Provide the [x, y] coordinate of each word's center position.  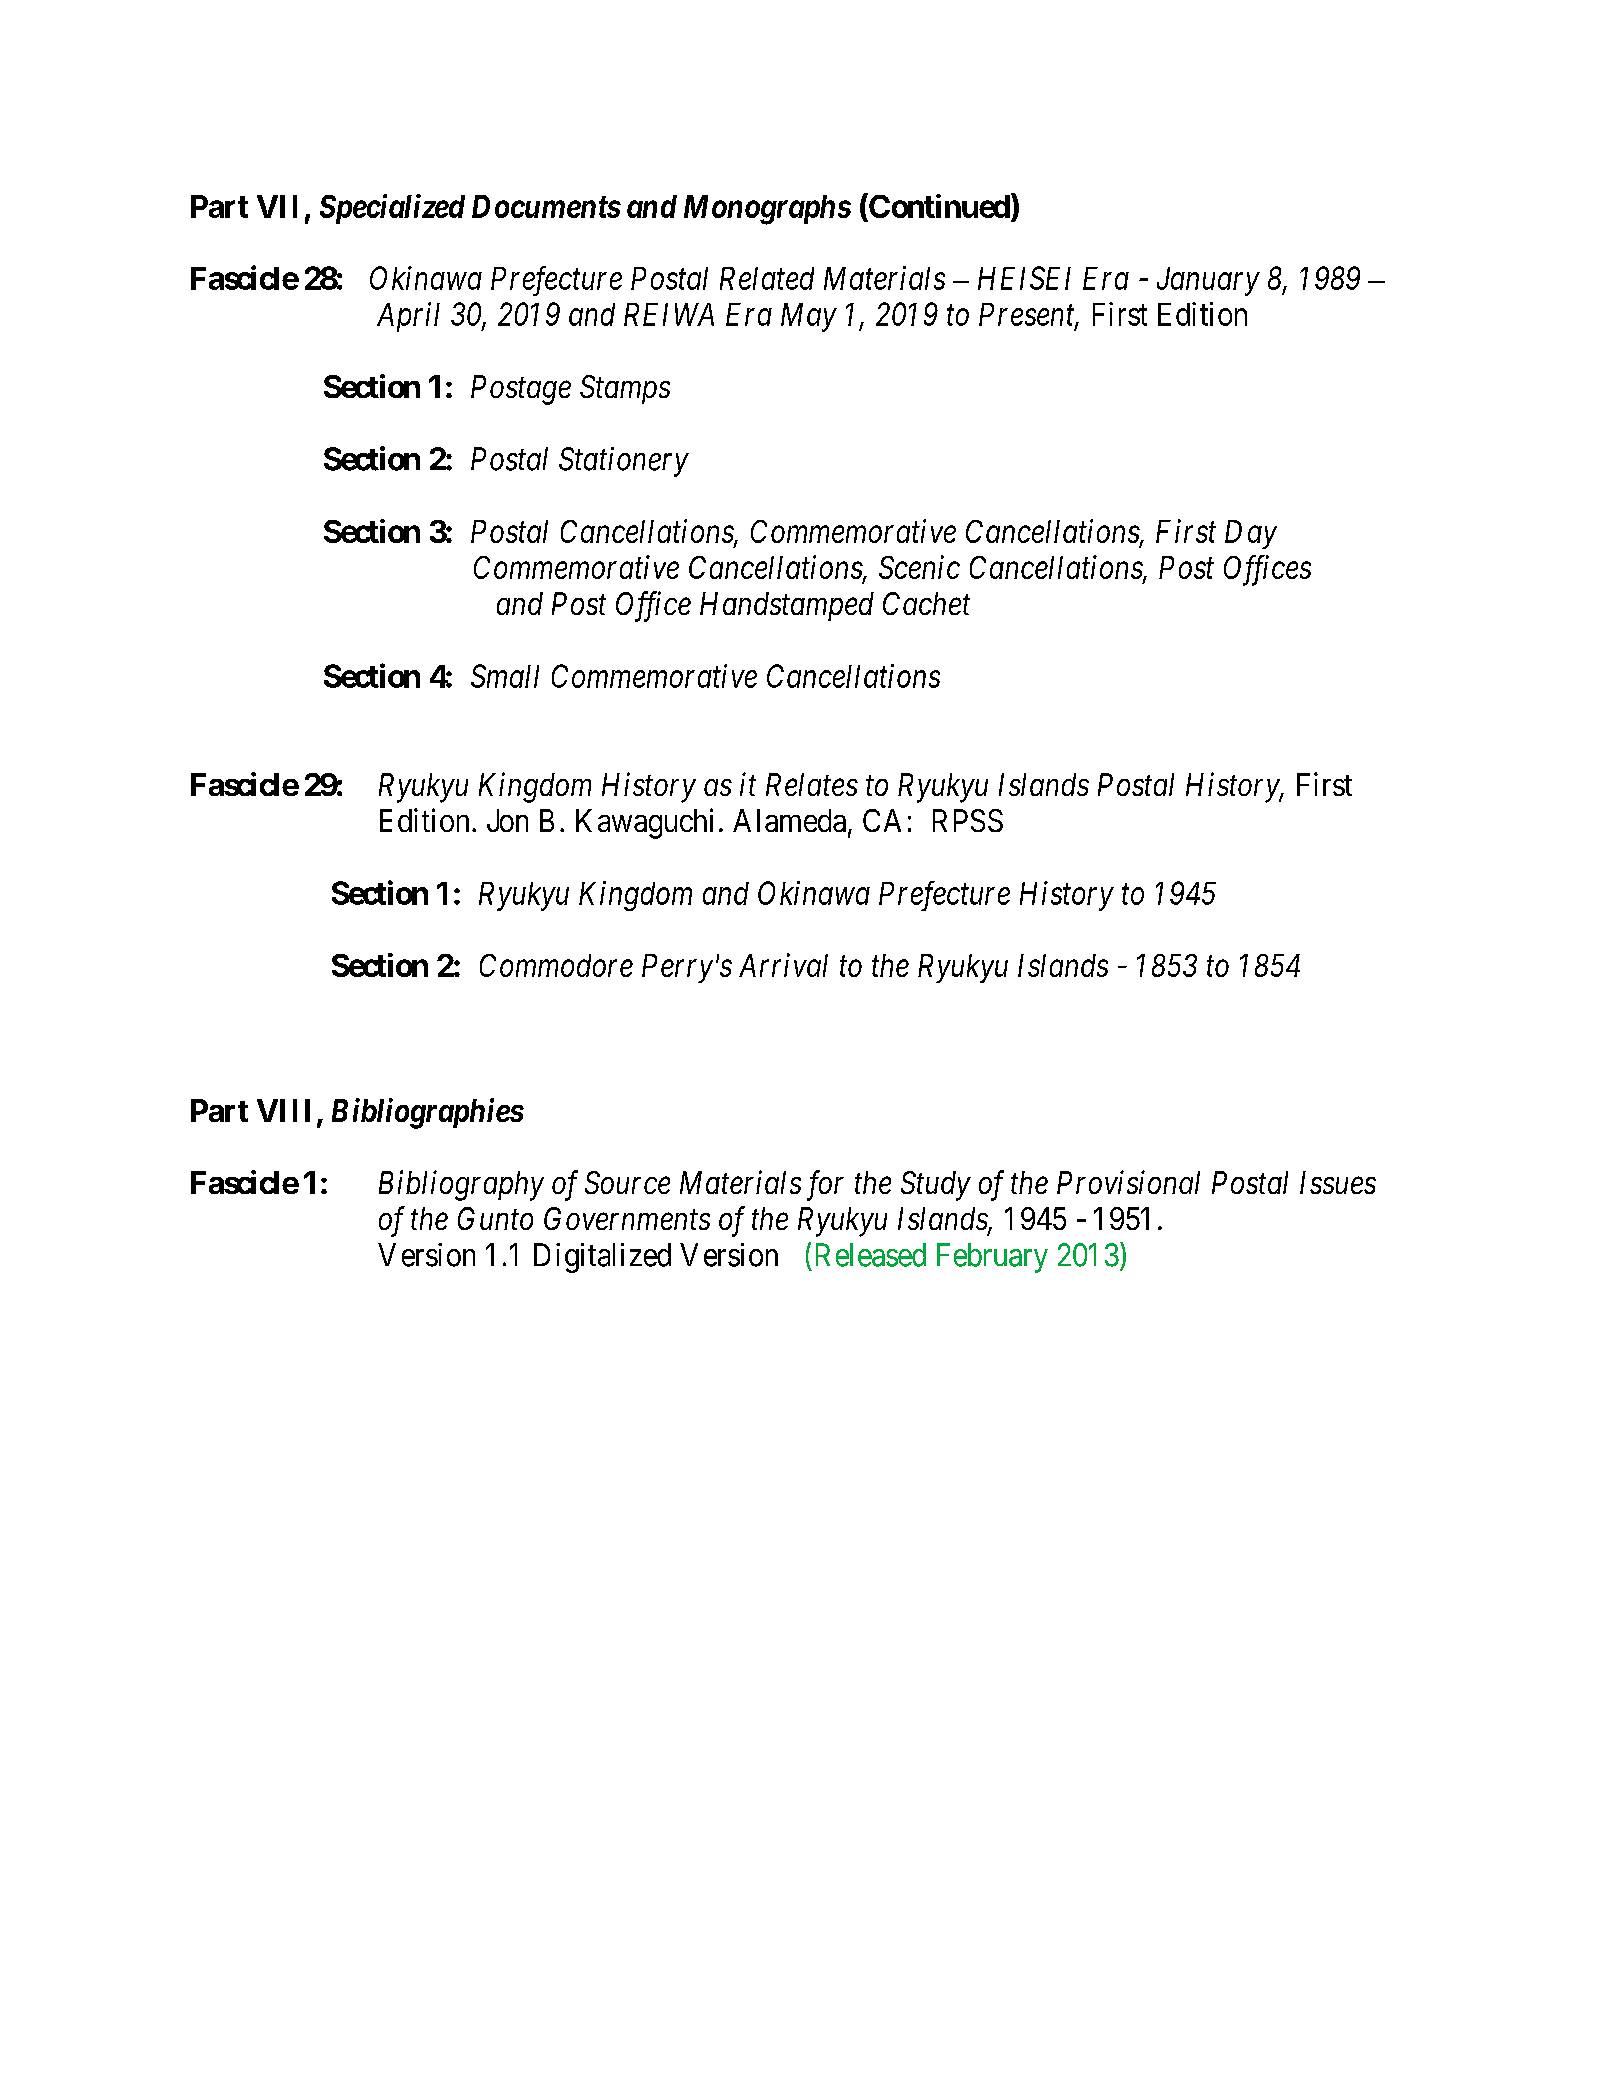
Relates [812, 784]
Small [505, 676]
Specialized [392, 209]
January [1208, 281]
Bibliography [461, 1185]
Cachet [926, 603]
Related [767, 278]
